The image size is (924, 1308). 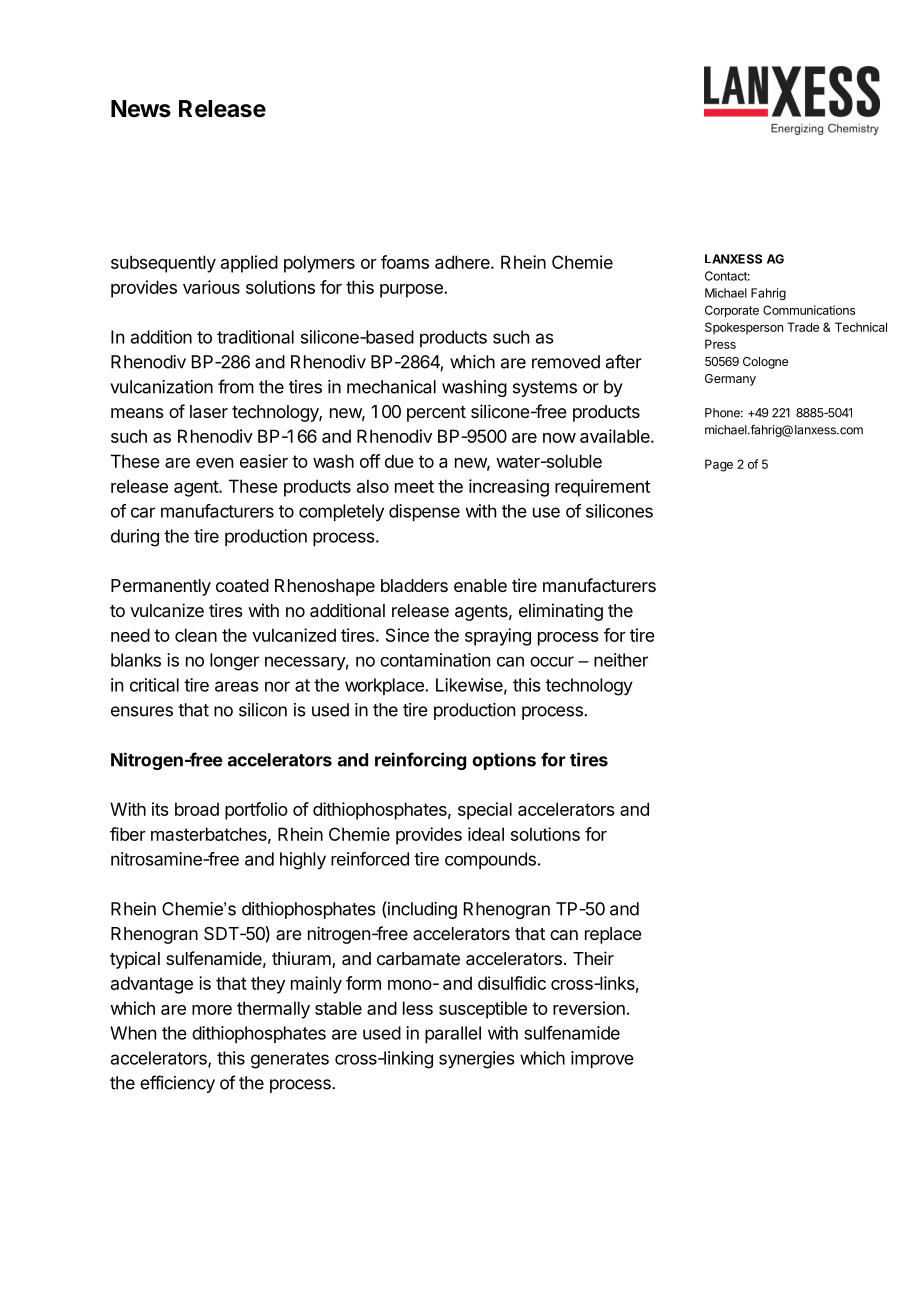 What do you see at coordinates (480, 585) in the page?
I see `enable` at bounding box center [480, 585].
